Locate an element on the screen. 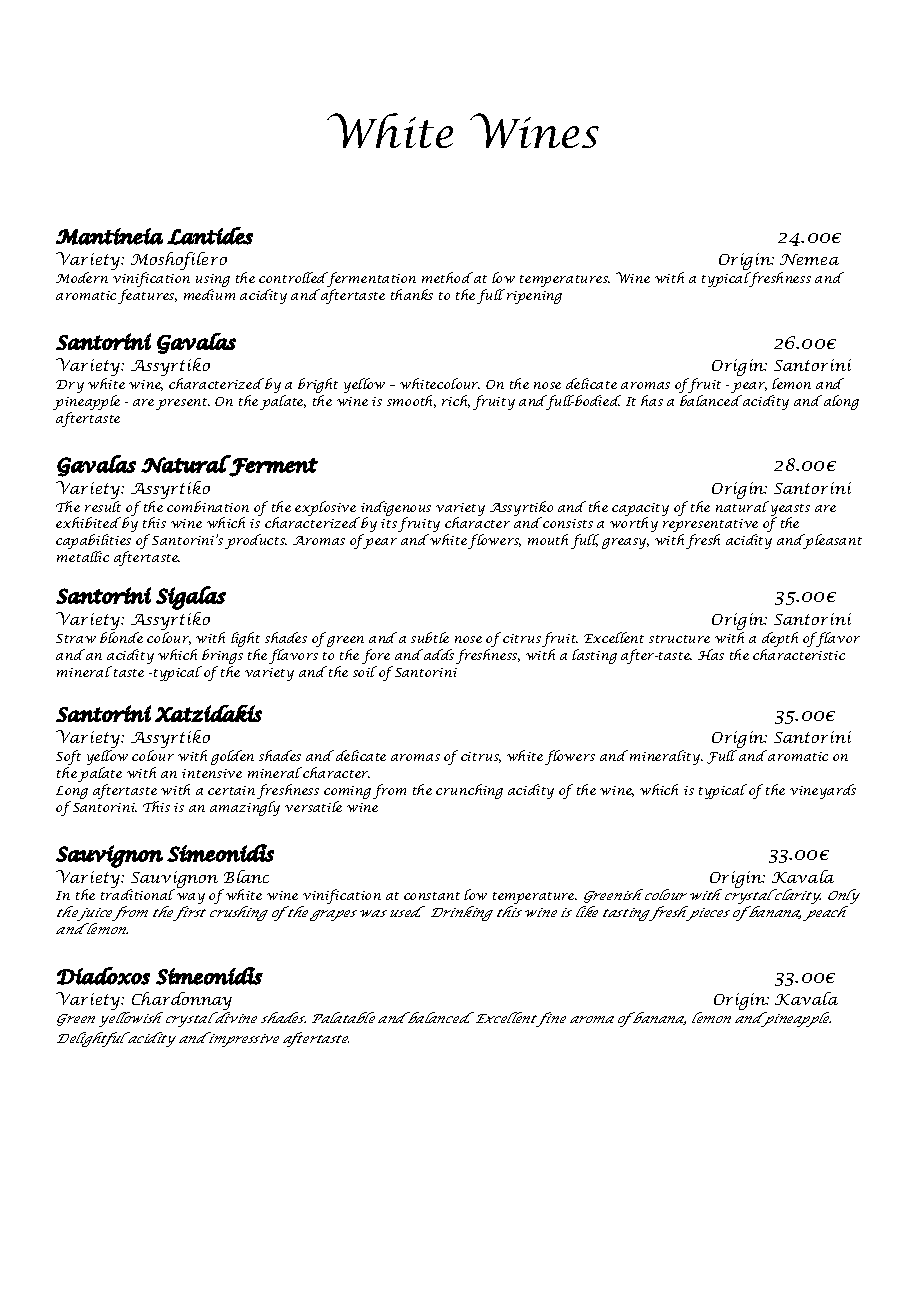  depth is located at coordinates (780, 641).
